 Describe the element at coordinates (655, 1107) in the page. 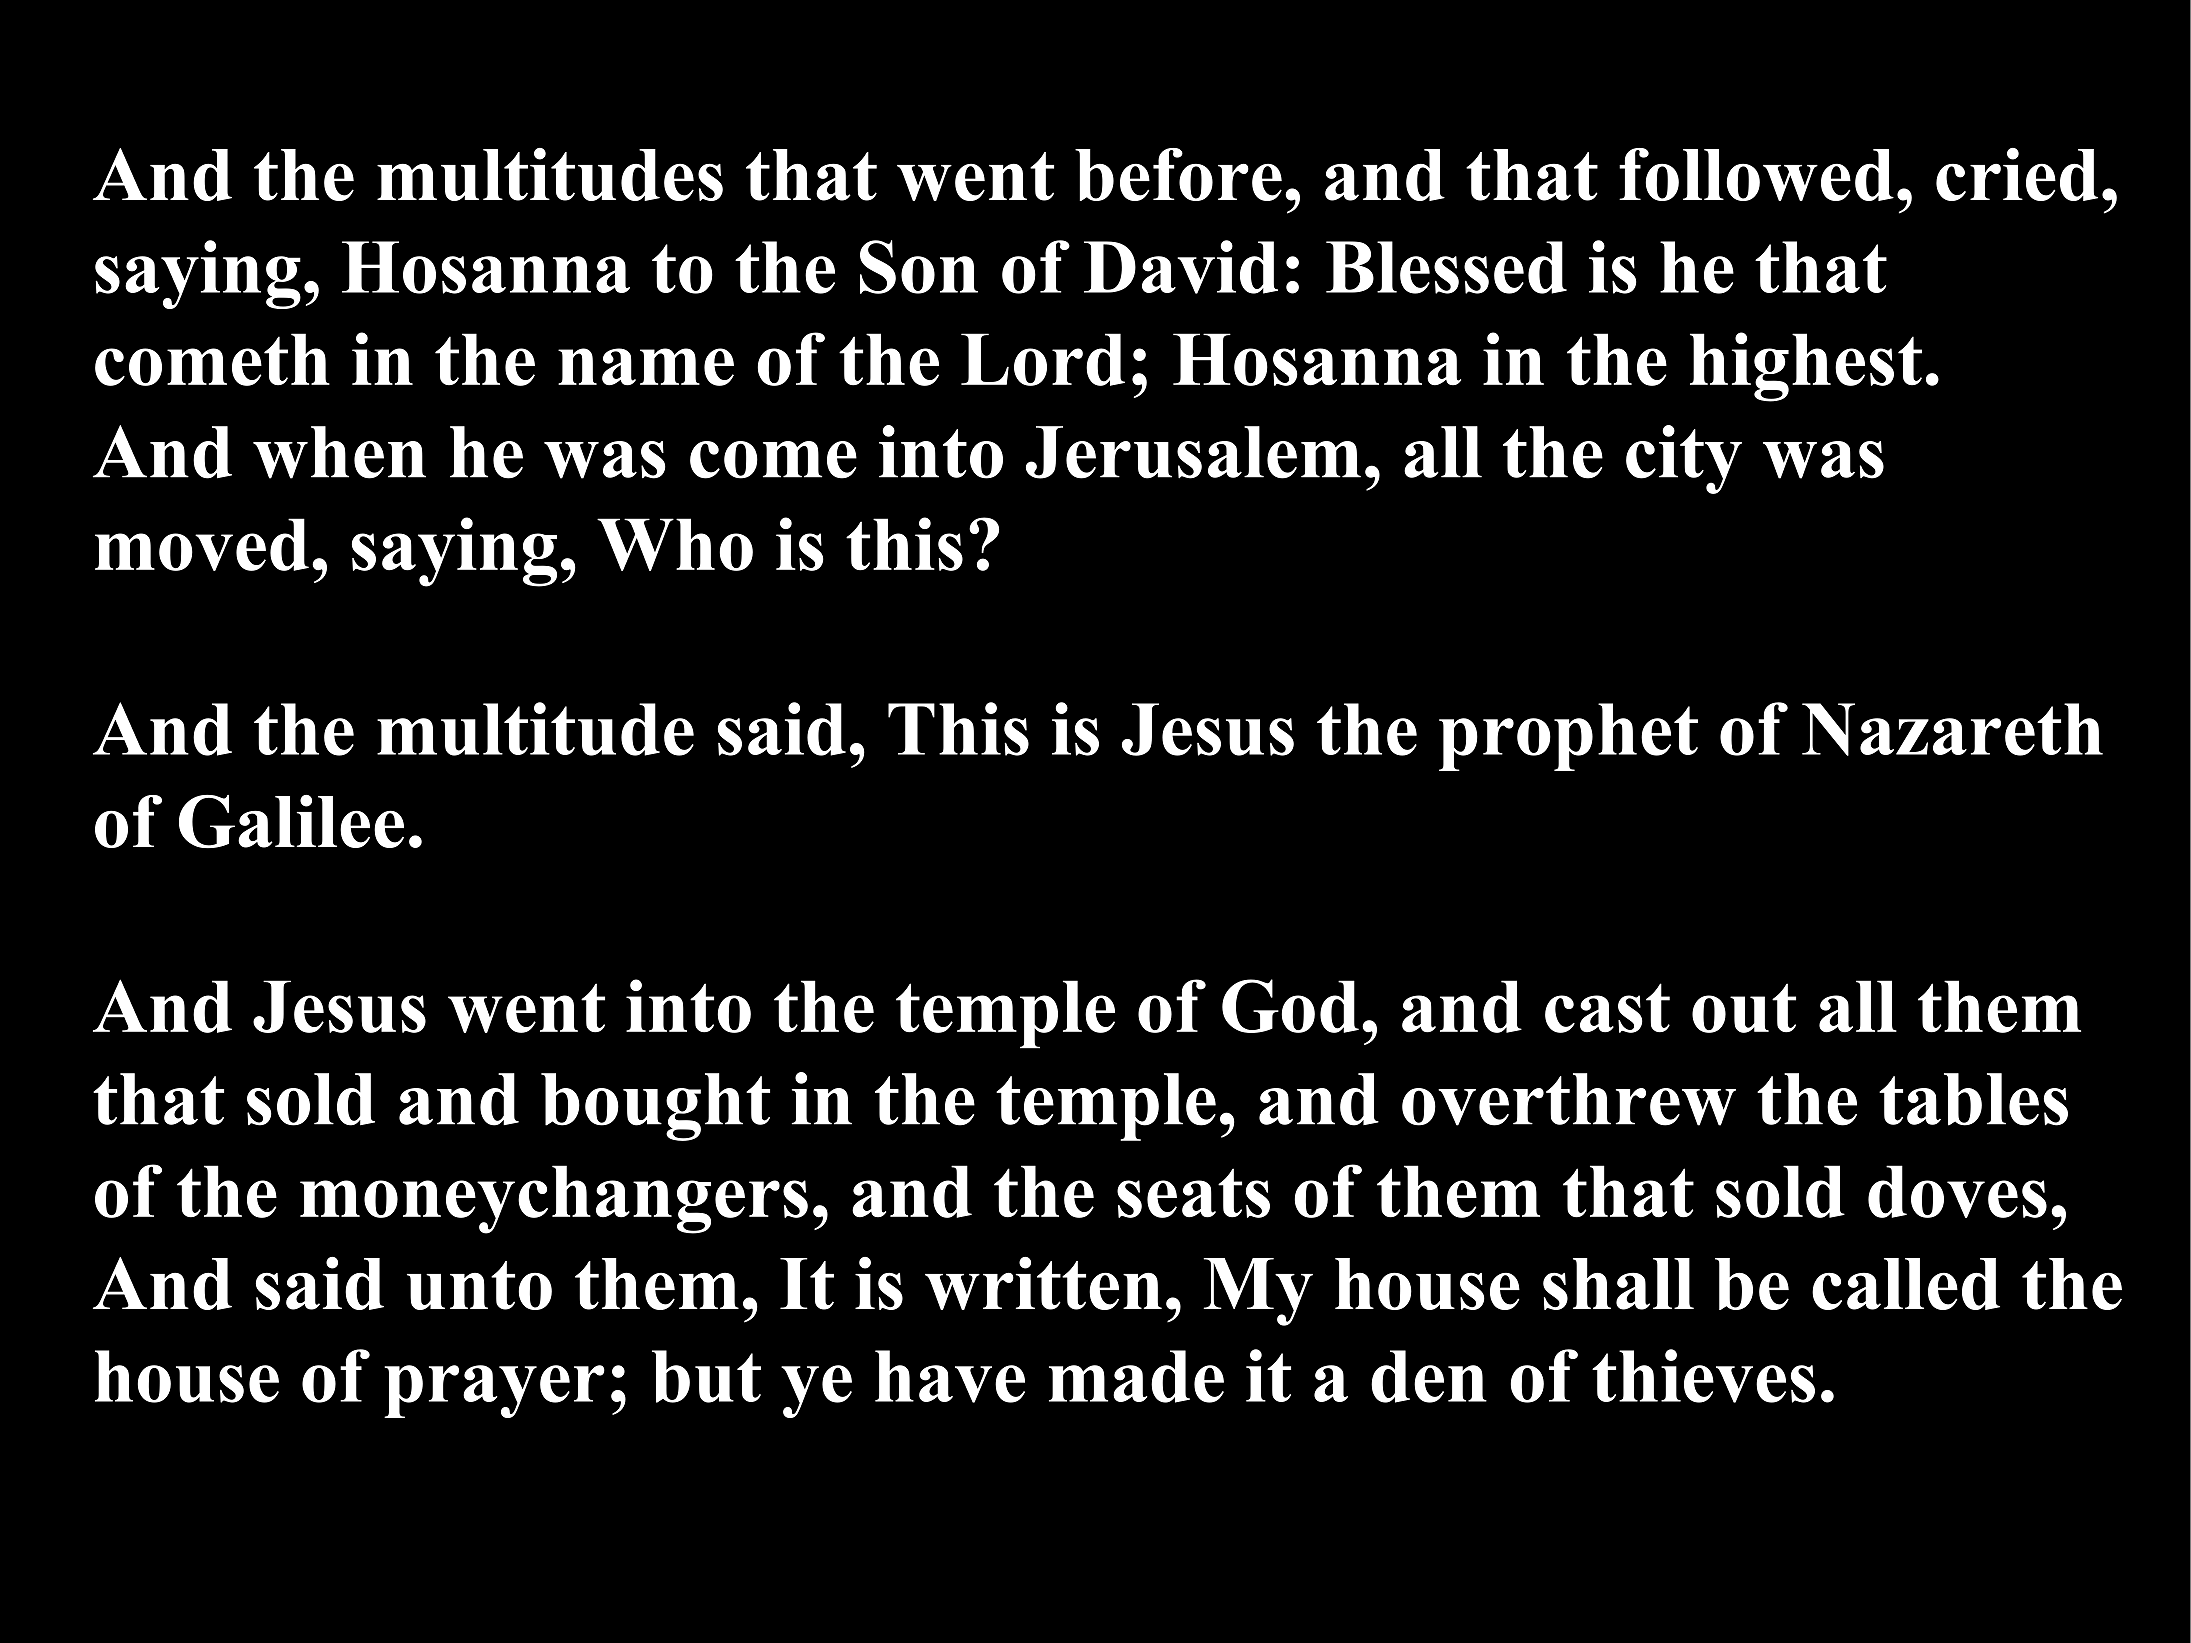

I see `bought` at that location.
